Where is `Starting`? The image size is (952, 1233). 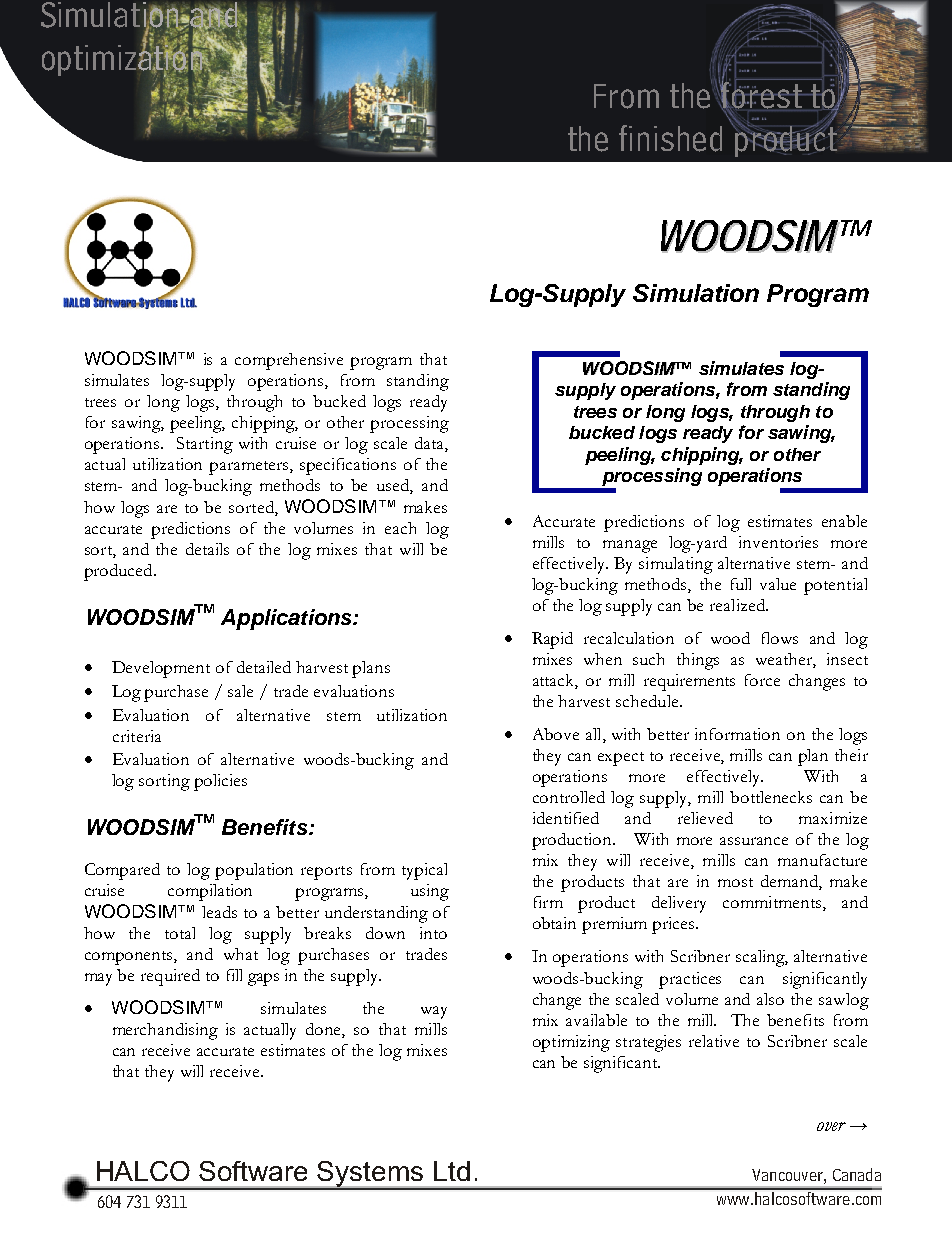
Starting is located at coordinates (205, 445).
